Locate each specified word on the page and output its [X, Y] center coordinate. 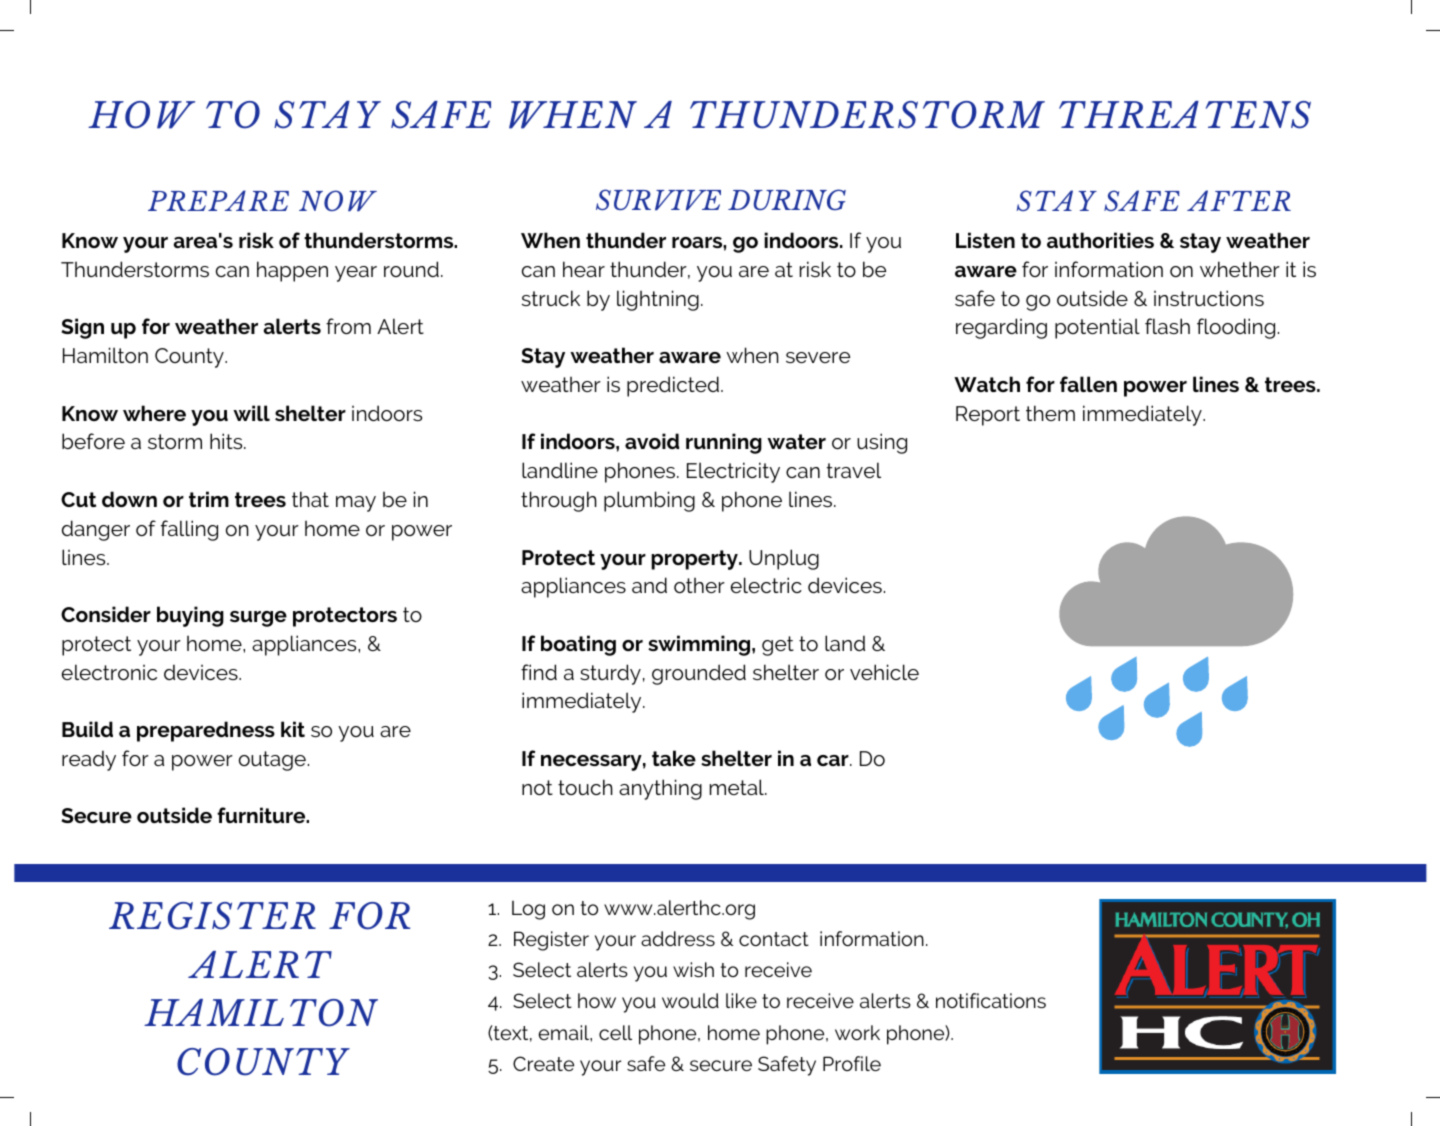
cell [615, 1032]
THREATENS [1185, 115]
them [1050, 413]
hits [227, 441]
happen [292, 271]
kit [293, 729]
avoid [652, 441]
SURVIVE [658, 199]
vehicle [884, 672]
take [674, 758]
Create [543, 1063]
